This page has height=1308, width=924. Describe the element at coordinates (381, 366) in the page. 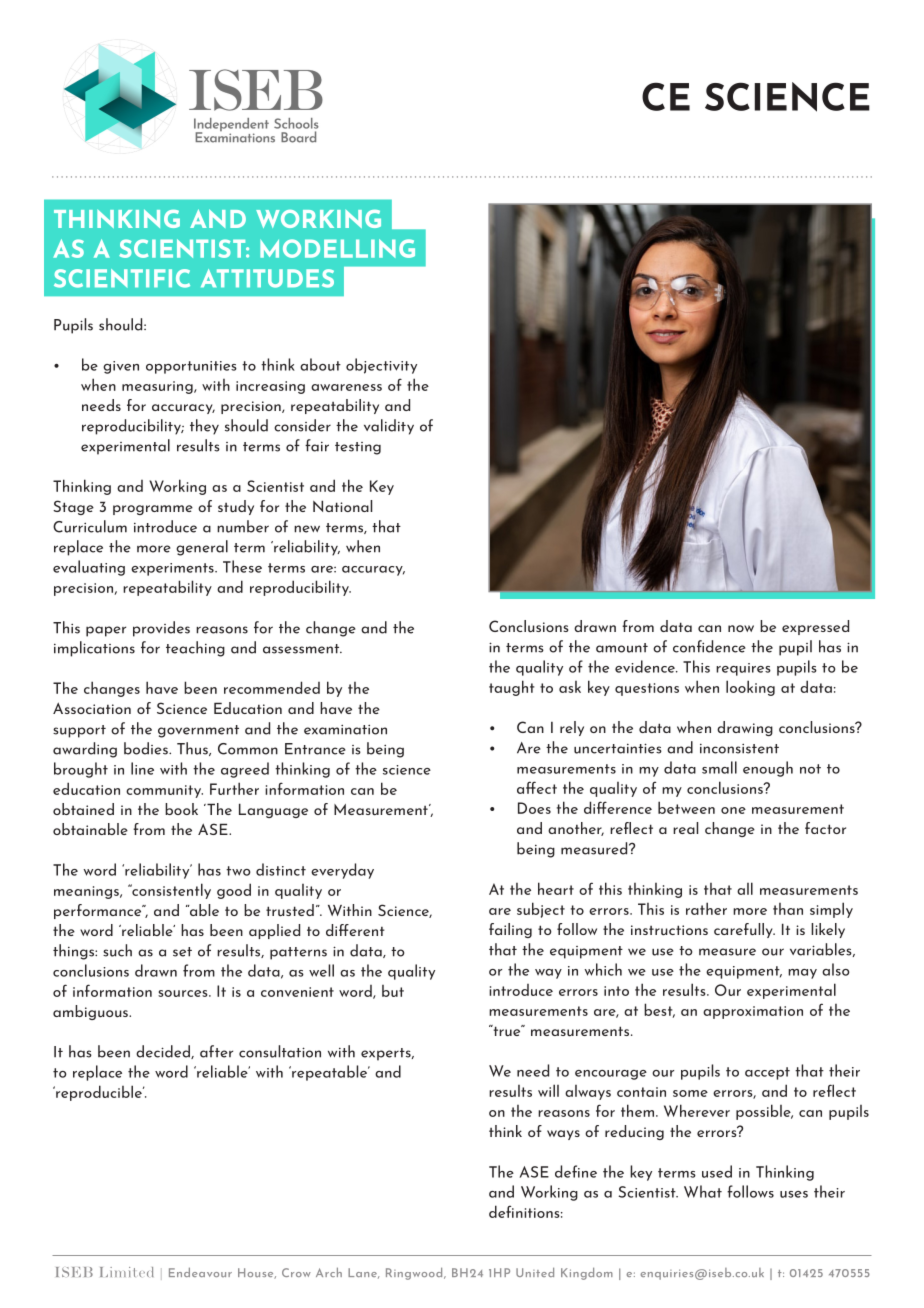

I see `objectivity` at that location.
